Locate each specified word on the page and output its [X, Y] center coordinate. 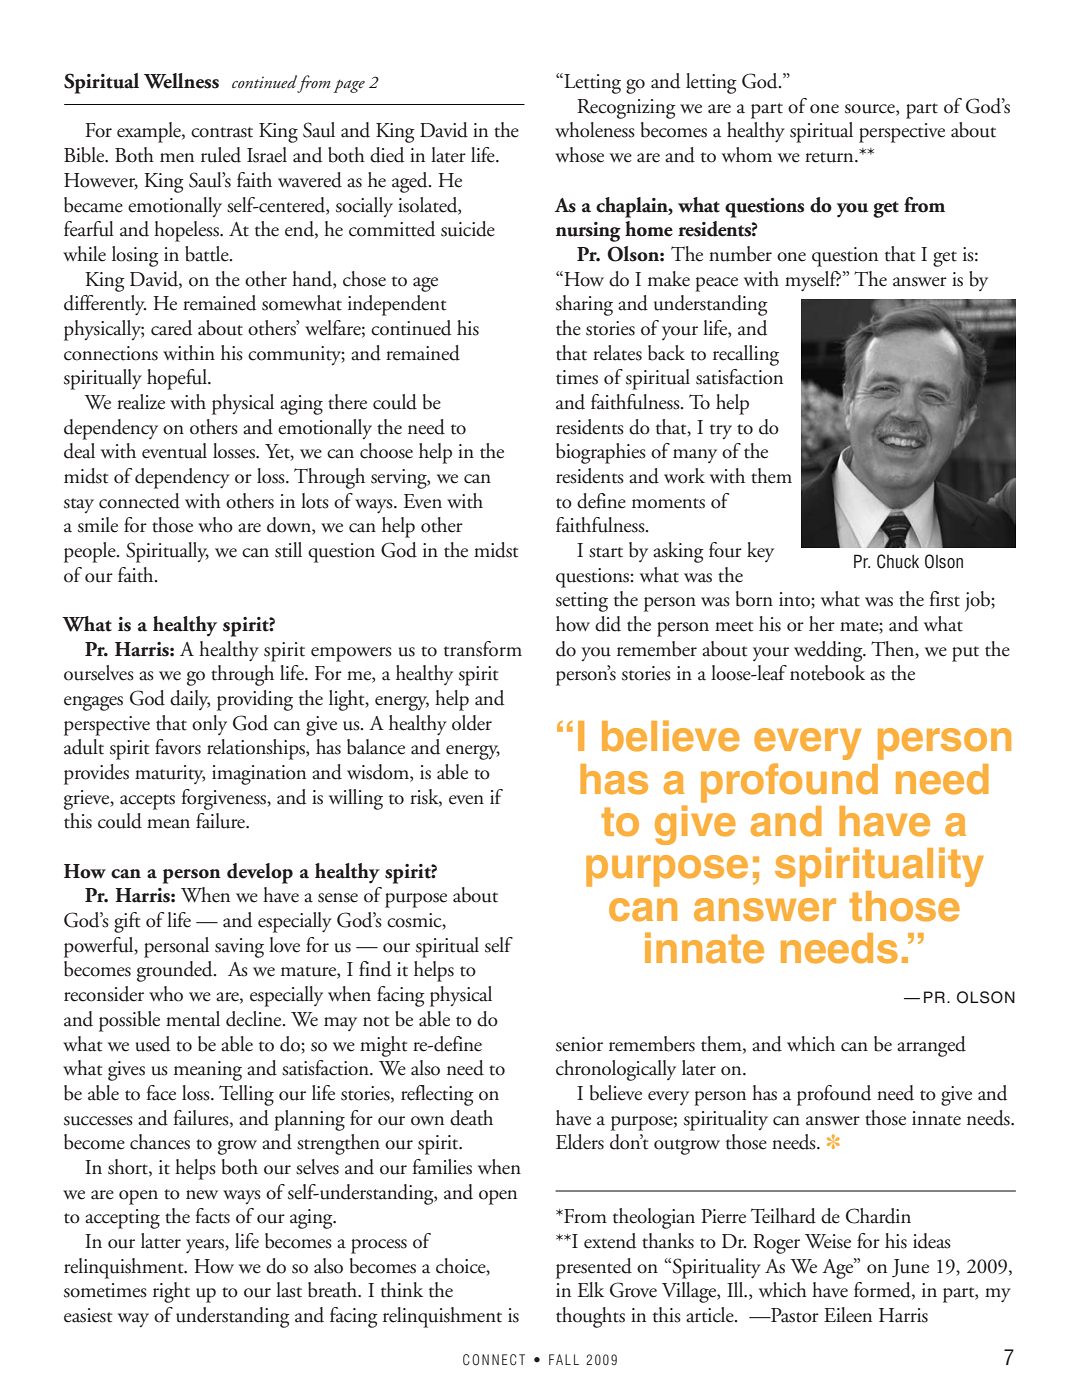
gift [127, 922]
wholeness [595, 130]
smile [98, 525]
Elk [591, 1289]
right [171, 1292]
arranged [931, 1046]
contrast [222, 132]
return [830, 157]
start [606, 552]
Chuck [898, 561]
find [375, 969]
